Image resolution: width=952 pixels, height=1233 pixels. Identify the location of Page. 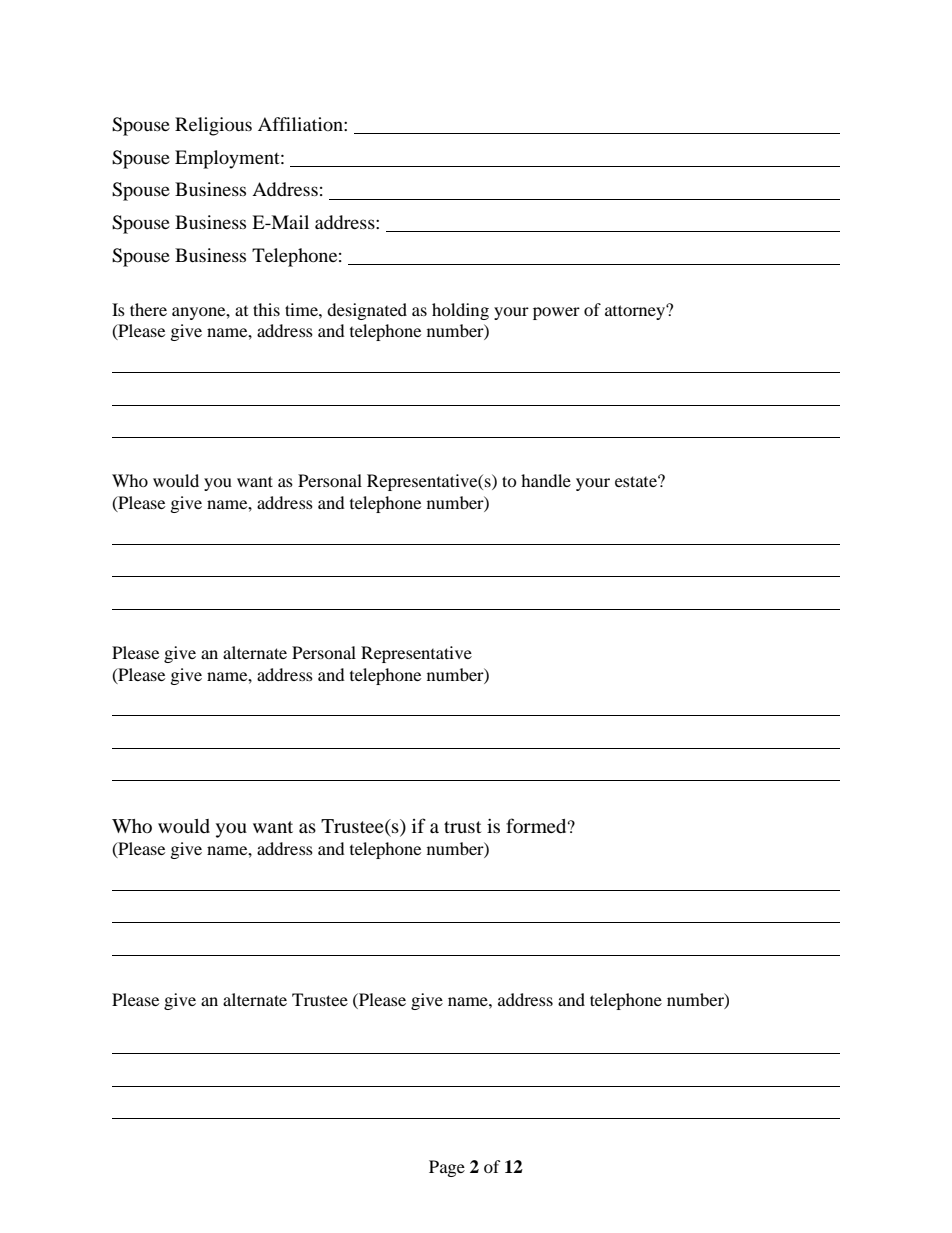
(447, 1168).
